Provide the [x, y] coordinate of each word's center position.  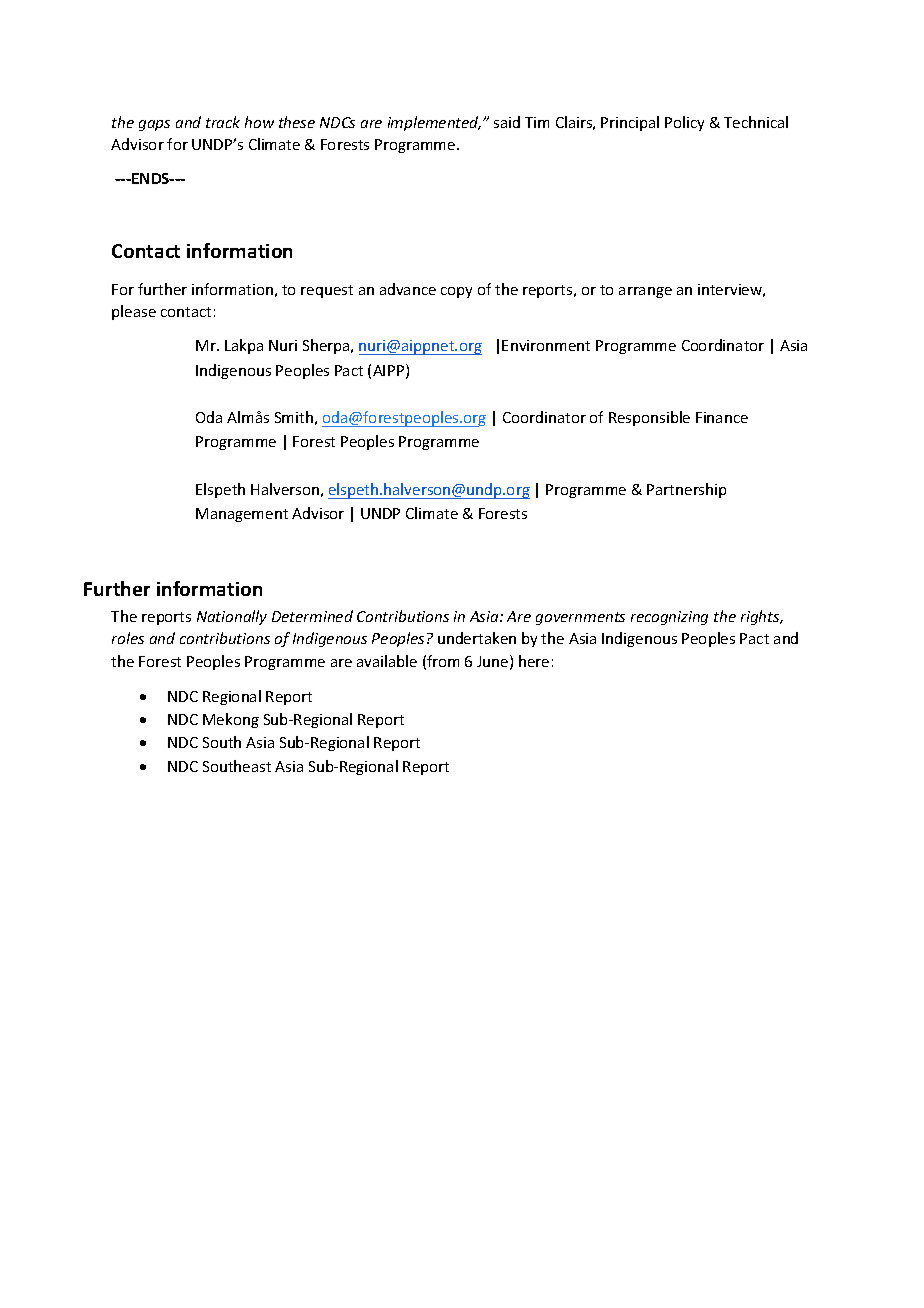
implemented [434, 123]
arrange [645, 292]
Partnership [686, 490]
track [223, 122]
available [387, 661]
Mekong [231, 720]
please [134, 312]
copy [456, 292]
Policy [684, 123]
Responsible [649, 418]
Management [242, 515]
